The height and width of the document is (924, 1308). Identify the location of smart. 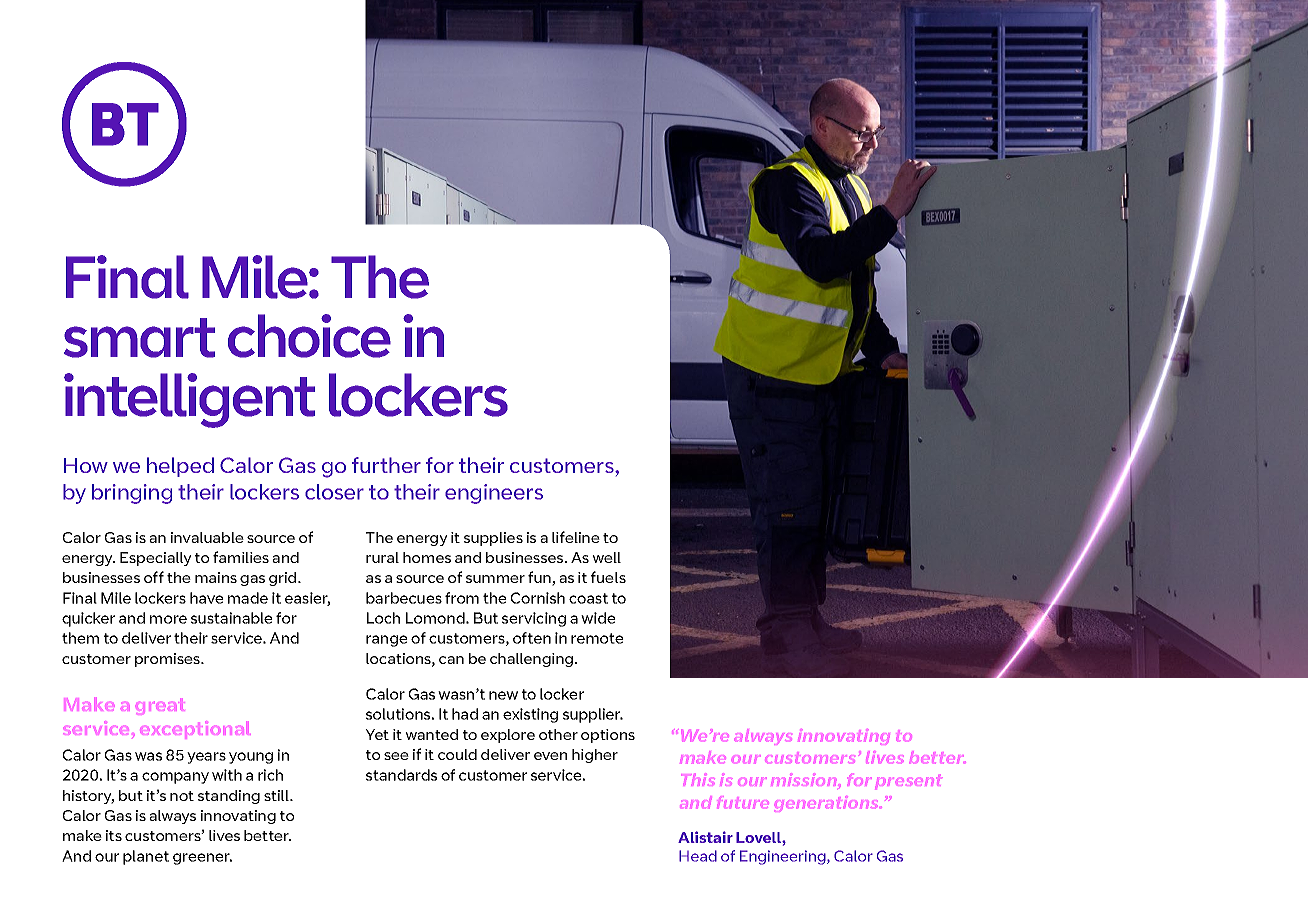
(139, 338).
